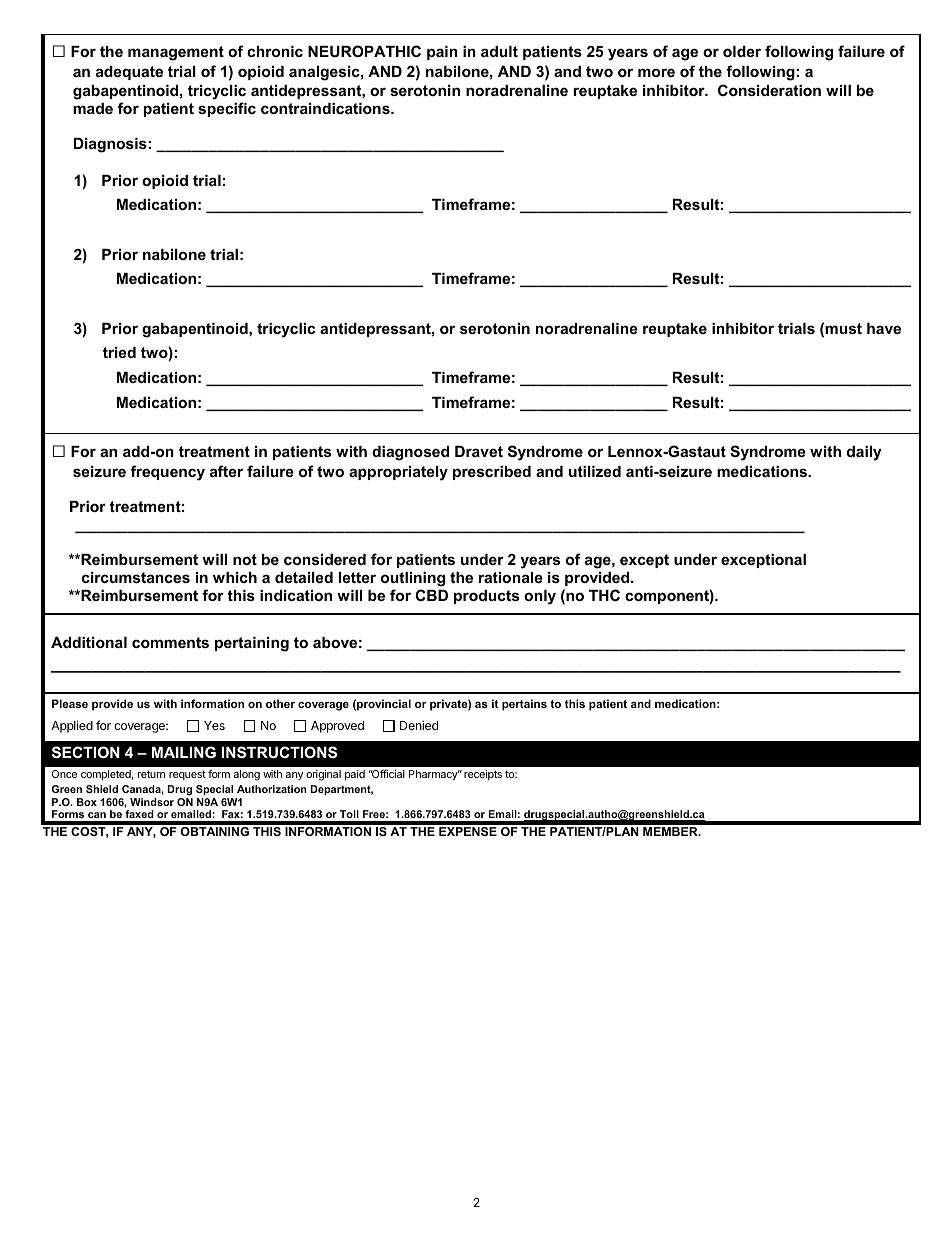  I want to click on return, so click(151, 774).
